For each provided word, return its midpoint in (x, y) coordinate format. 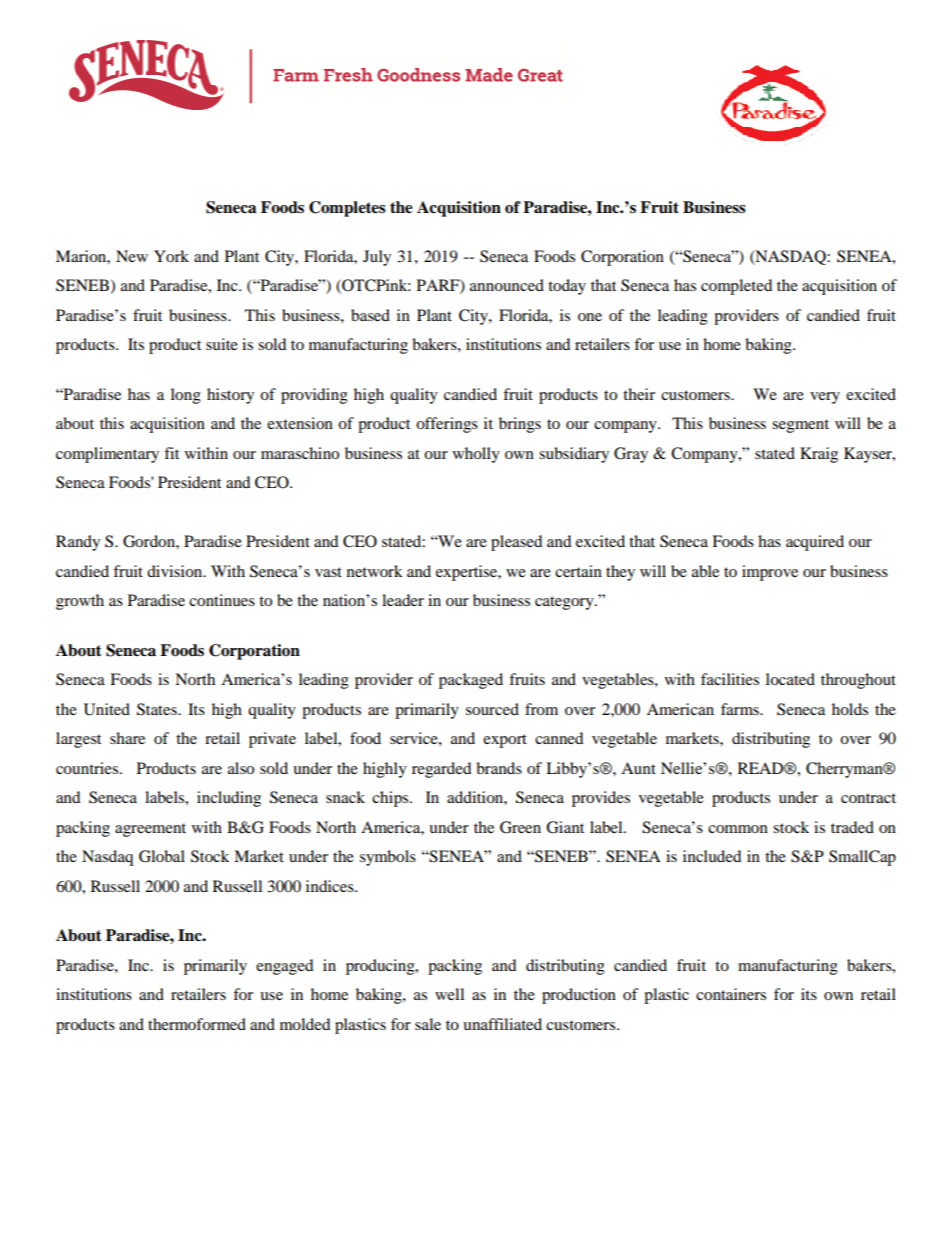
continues (222, 600)
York (171, 256)
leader (403, 600)
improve (770, 573)
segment (800, 426)
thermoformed (197, 1024)
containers (731, 994)
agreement (150, 830)
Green (520, 827)
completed (736, 287)
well (449, 994)
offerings (447, 425)
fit (171, 453)
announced (507, 285)
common (738, 829)
